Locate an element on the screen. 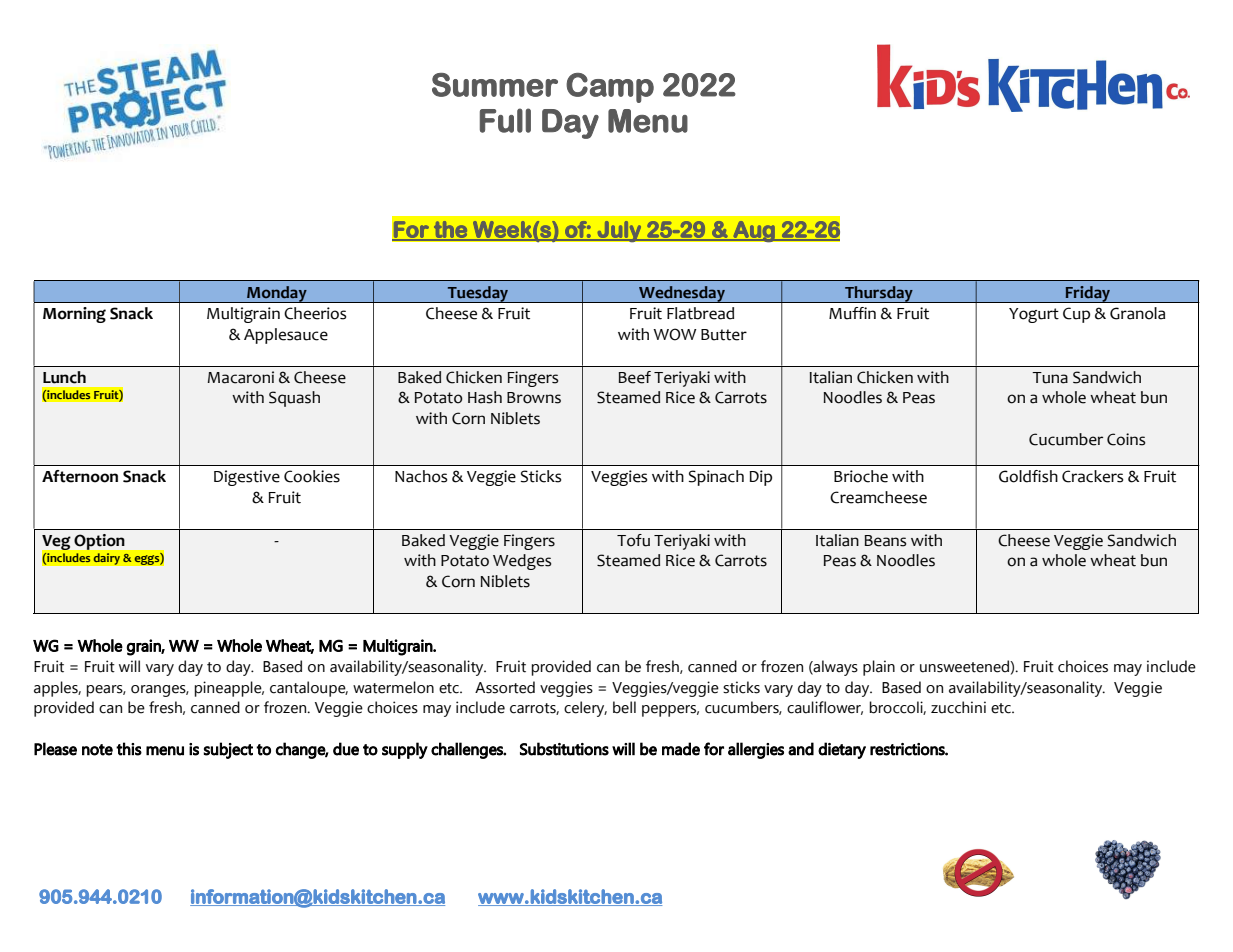 The height and width of the screenshot is (952, 1233). Camp is located at coordinates (610, 88).
